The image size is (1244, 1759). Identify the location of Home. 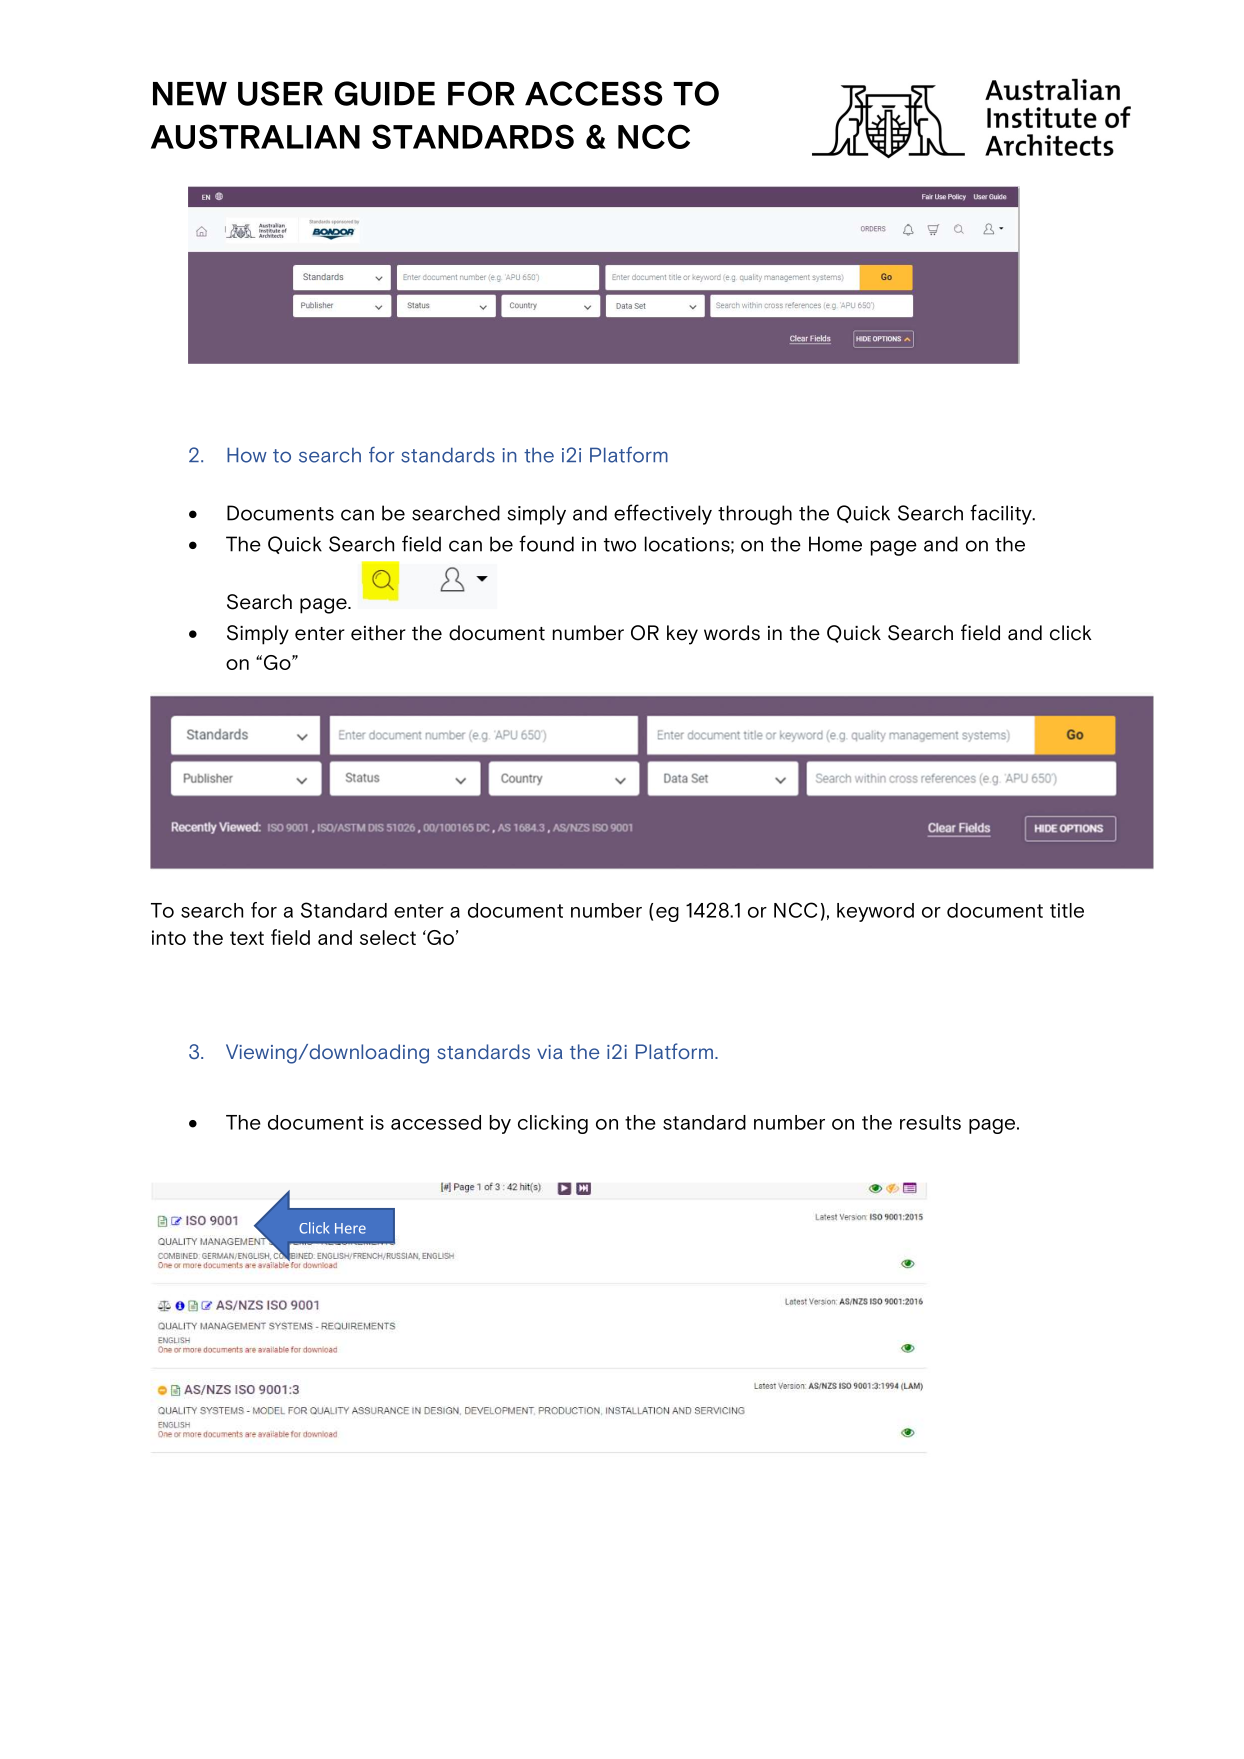
(835, 544).
